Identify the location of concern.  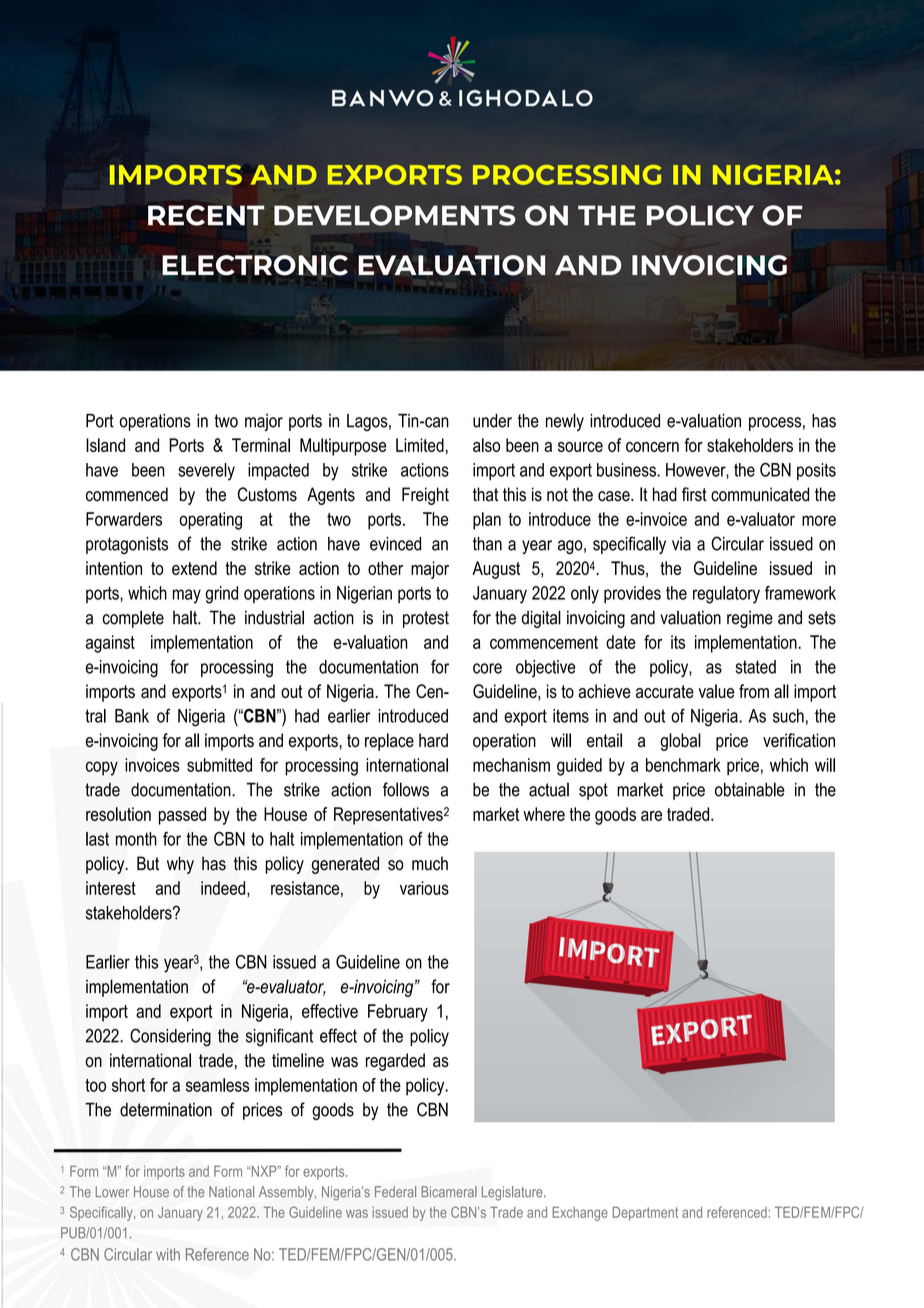
(652, 447).
